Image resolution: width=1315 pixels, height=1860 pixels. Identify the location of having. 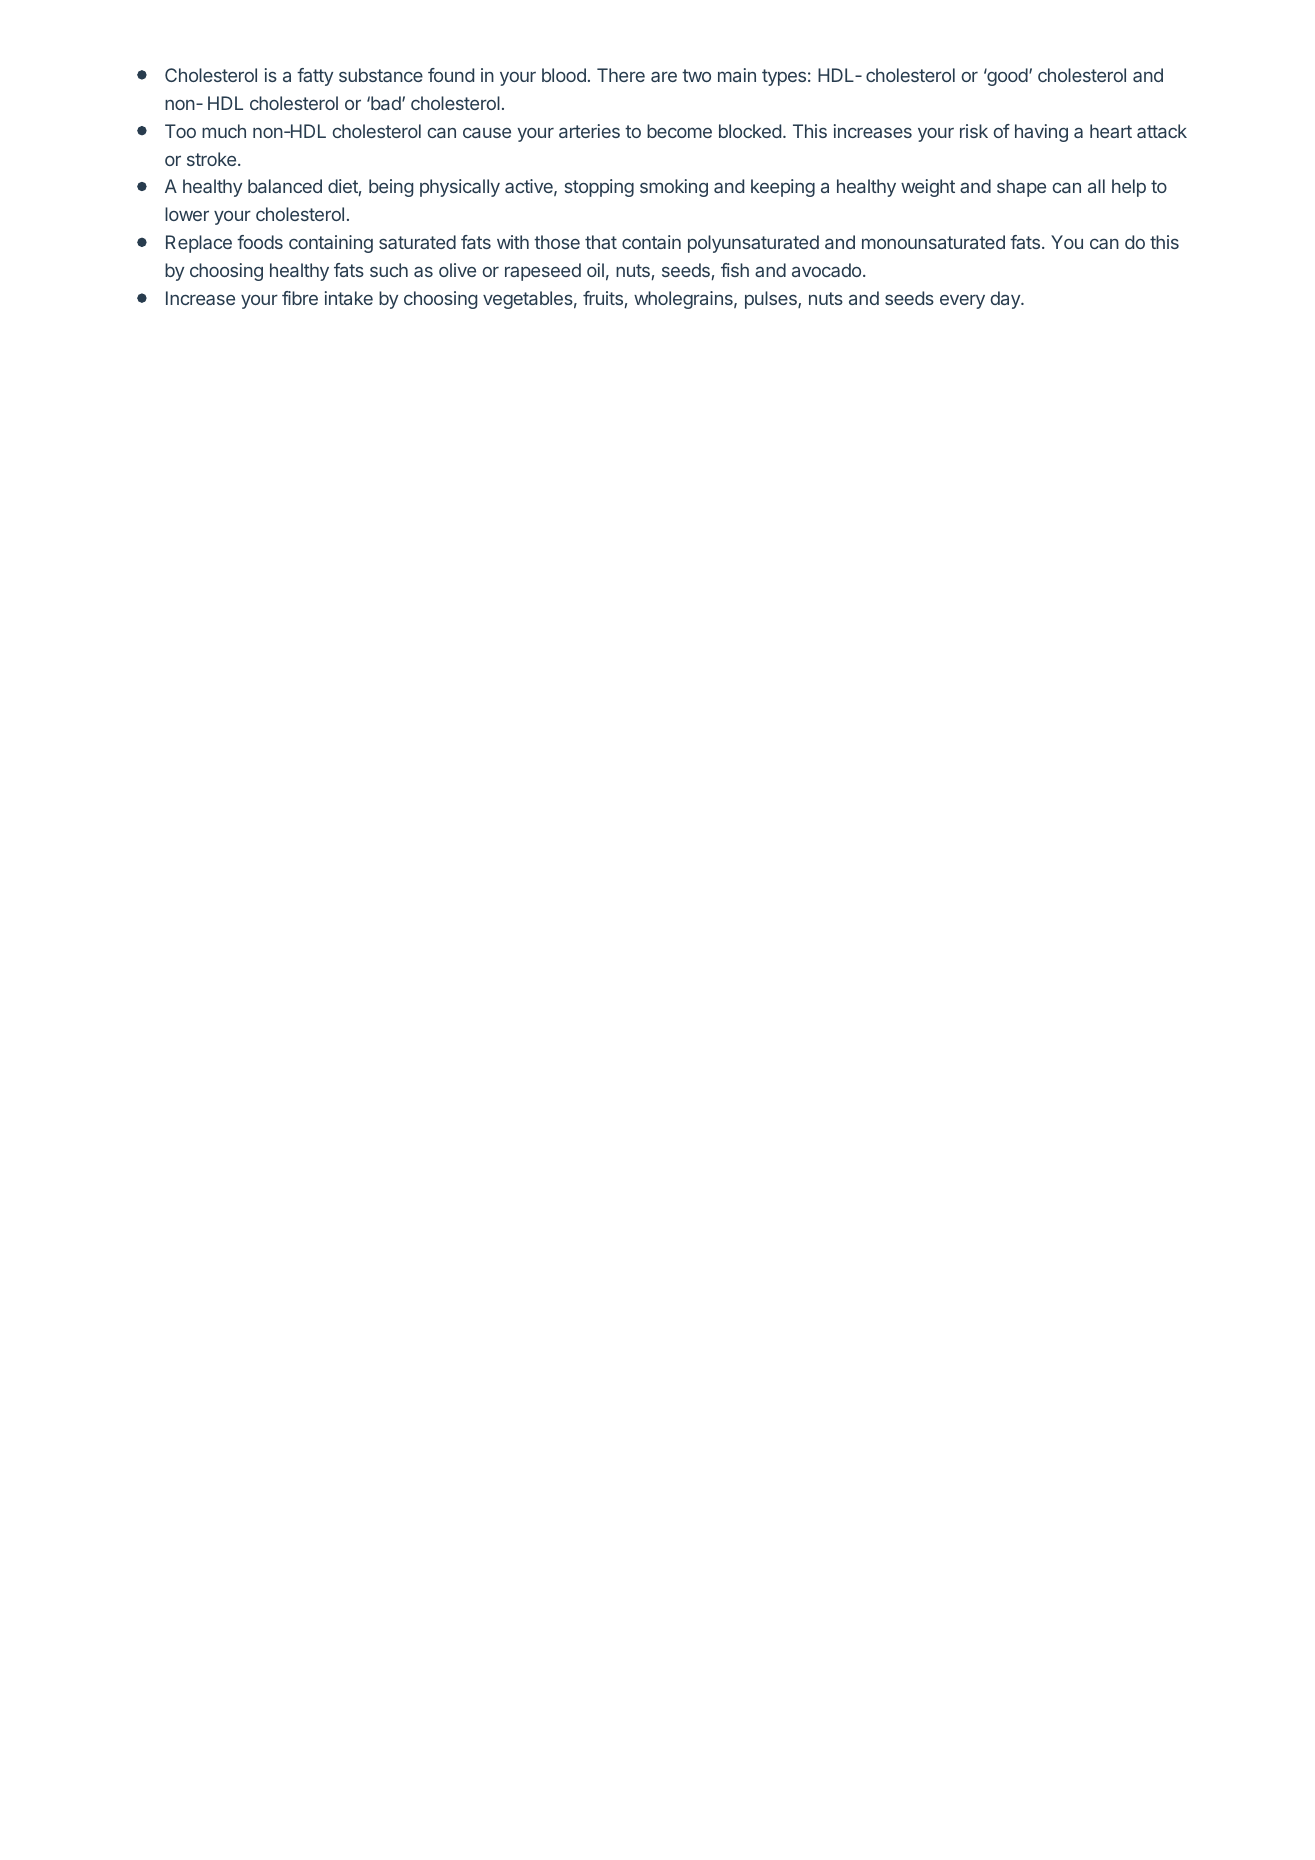
(1041, 133).
